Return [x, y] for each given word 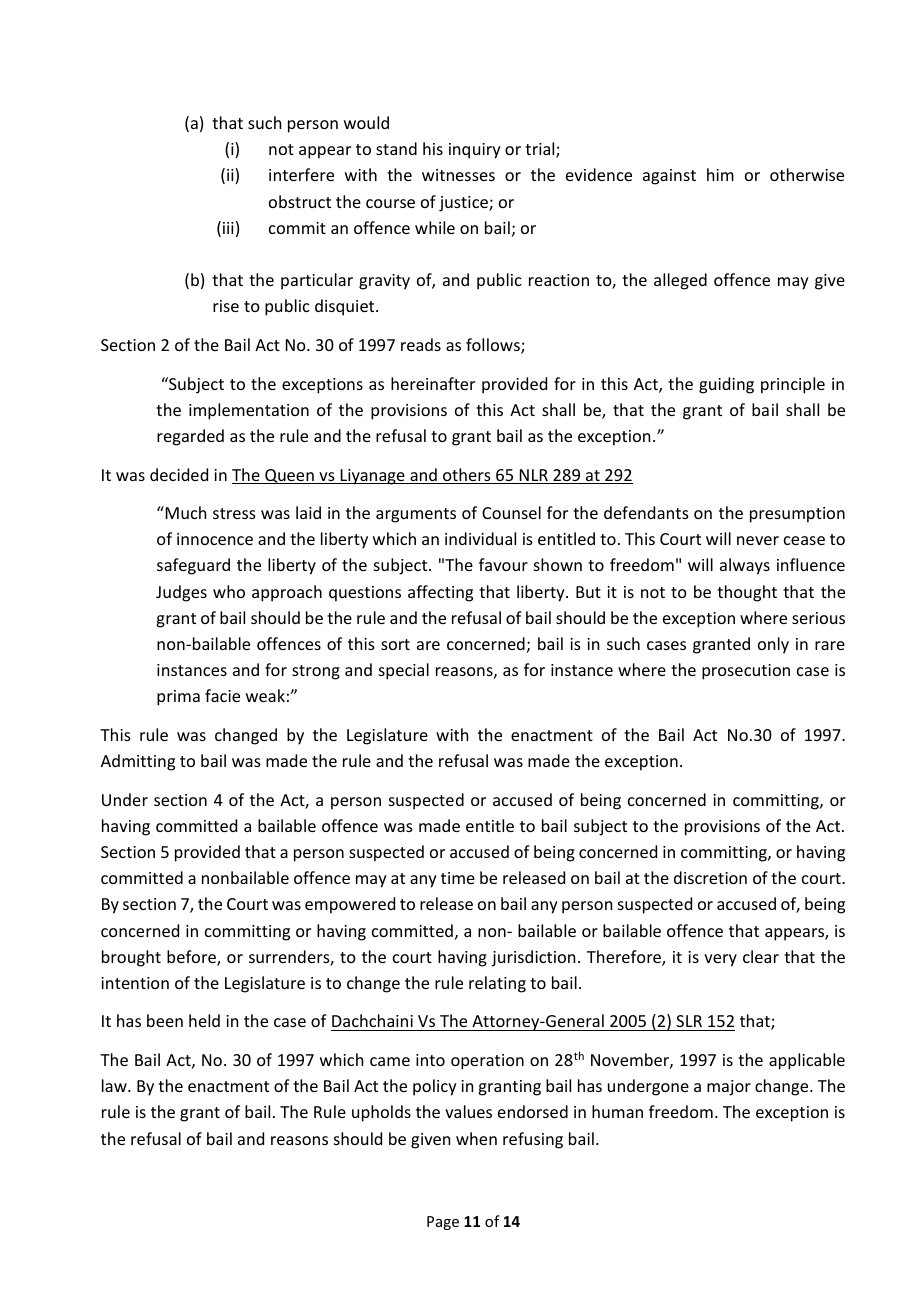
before [192, 958]
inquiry [475, 151]
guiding [726, 385]
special [404, 671]
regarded [190, 437]
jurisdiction [533, 958]
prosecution [746, 672]
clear [761, 956]
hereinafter [433, 383]
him [720, 174]
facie [222, 695]
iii [228, 228]
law [115, 1085]
